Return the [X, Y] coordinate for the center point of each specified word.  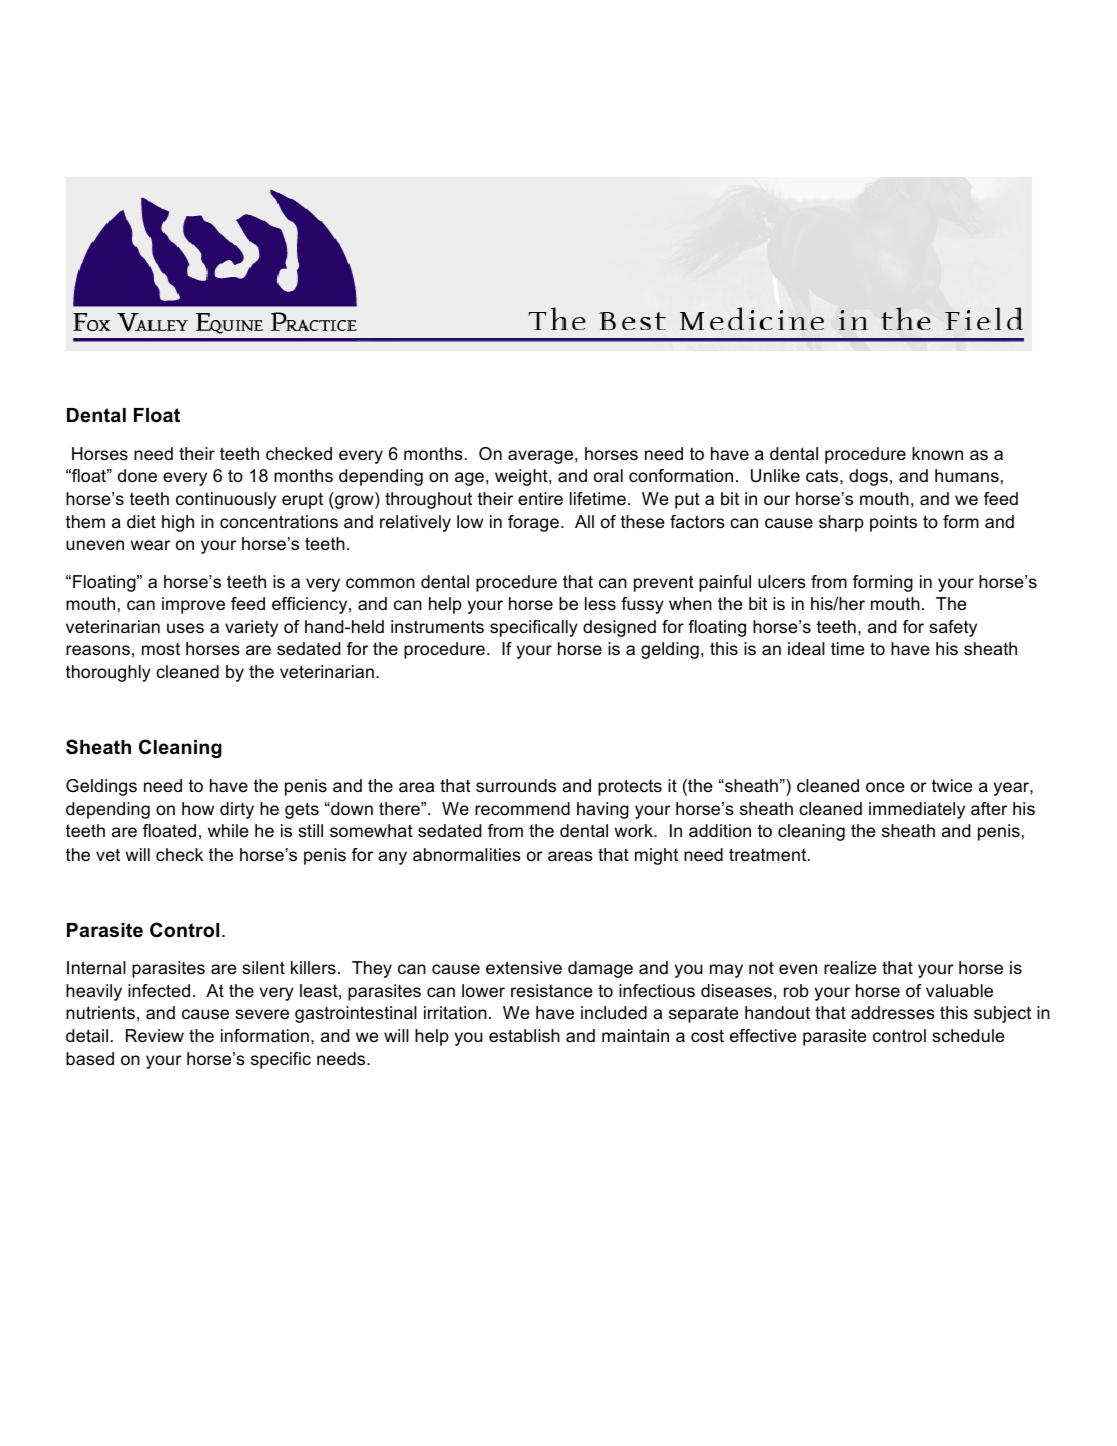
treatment [769, 855]
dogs [868, 477]
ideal [806, 649]
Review [155, 1036]
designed [619, 628]
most [161, 649]
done [137, 476]
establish [524, 1036]
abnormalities [467, 855]
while [228, 830]
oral [608, 476]
